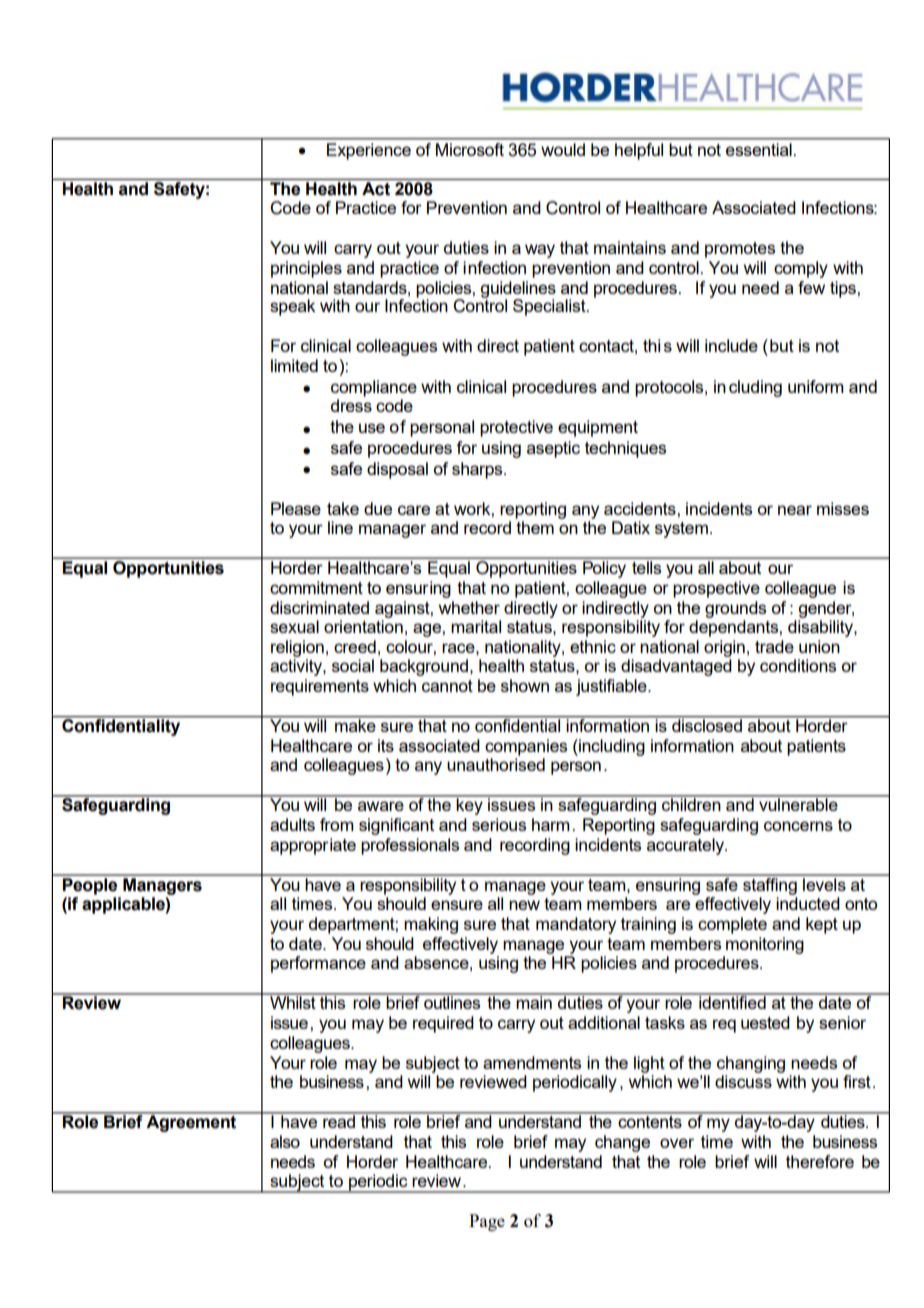 The height and width of the document is (1308, 924). What do you see at coordinates (820, 1161) in the document?
I see `therefore` at bounding box center [820, 1161].
